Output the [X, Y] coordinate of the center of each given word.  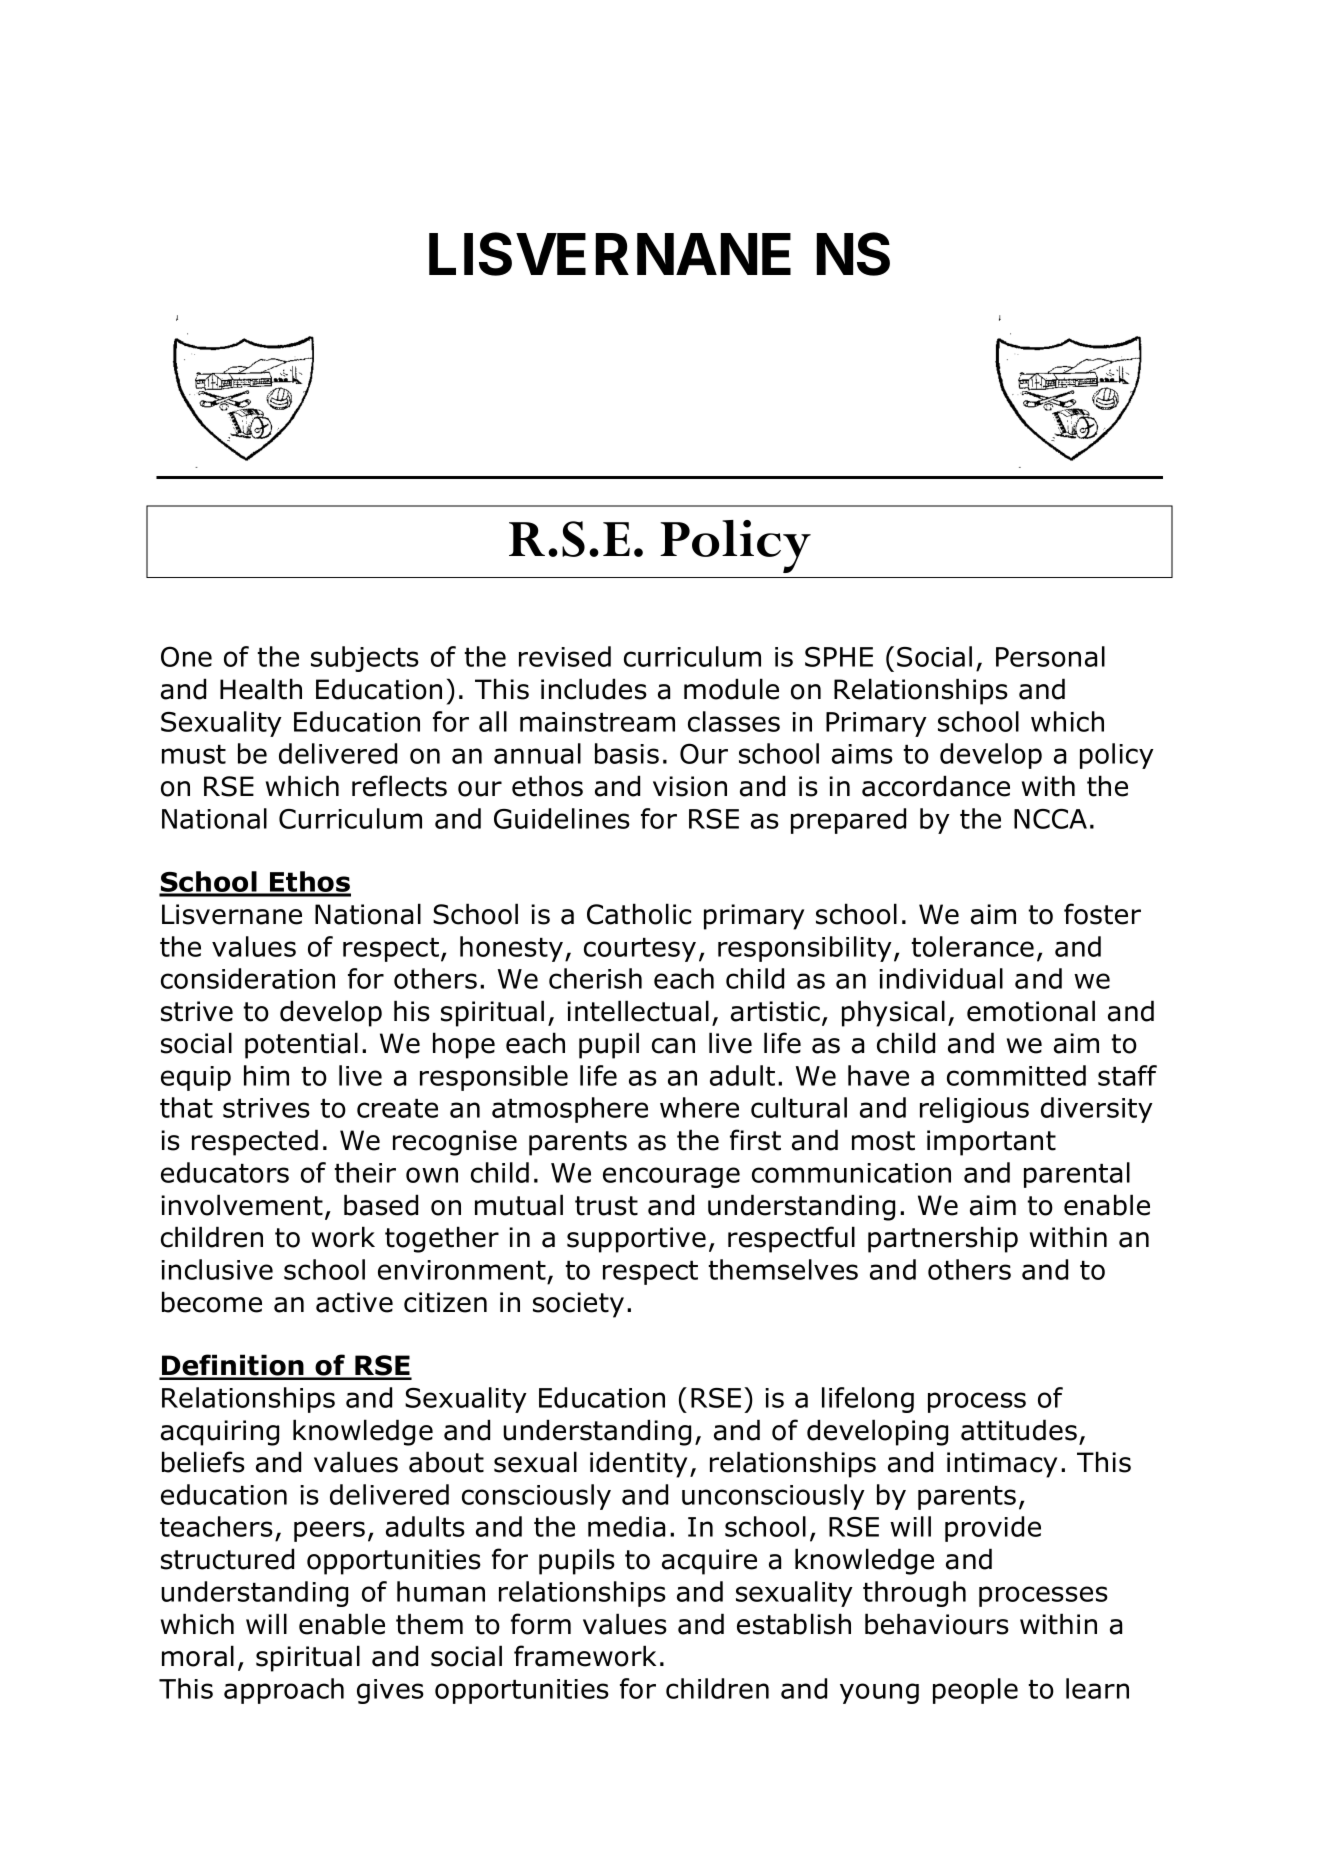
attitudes [1019, 1430]
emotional [1031, 1011]
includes [594, 689]
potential [301, 1045]
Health [261, 689]
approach [284, 1691]
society [578, 1305]
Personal [1050, 656]
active [354, 1302]
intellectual [638, 1011]
